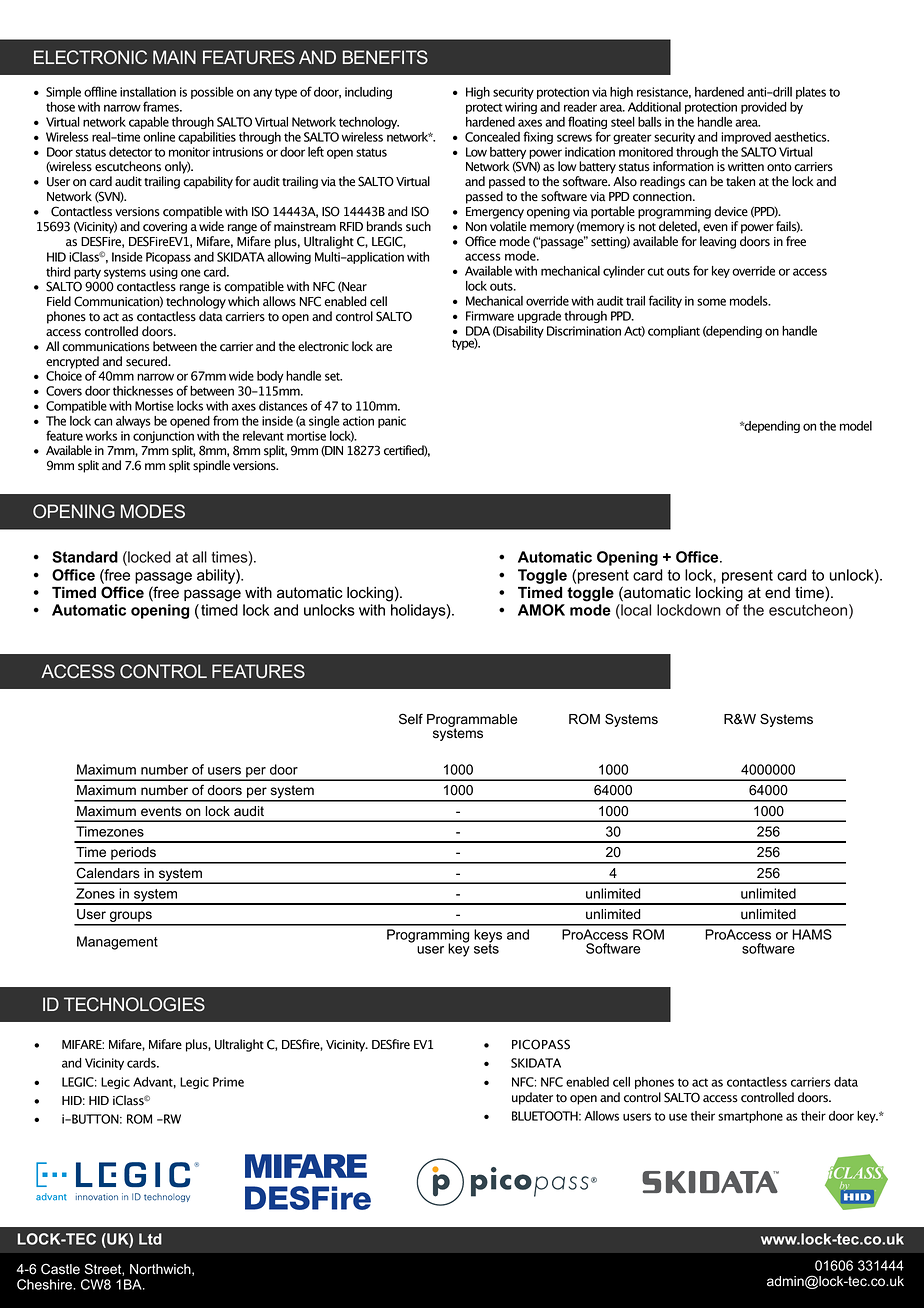 The width and height of the screenshot is (924, 1308). Describe the element at coordinates (148, 92) in the screenshot. I see `installation` at that location.
